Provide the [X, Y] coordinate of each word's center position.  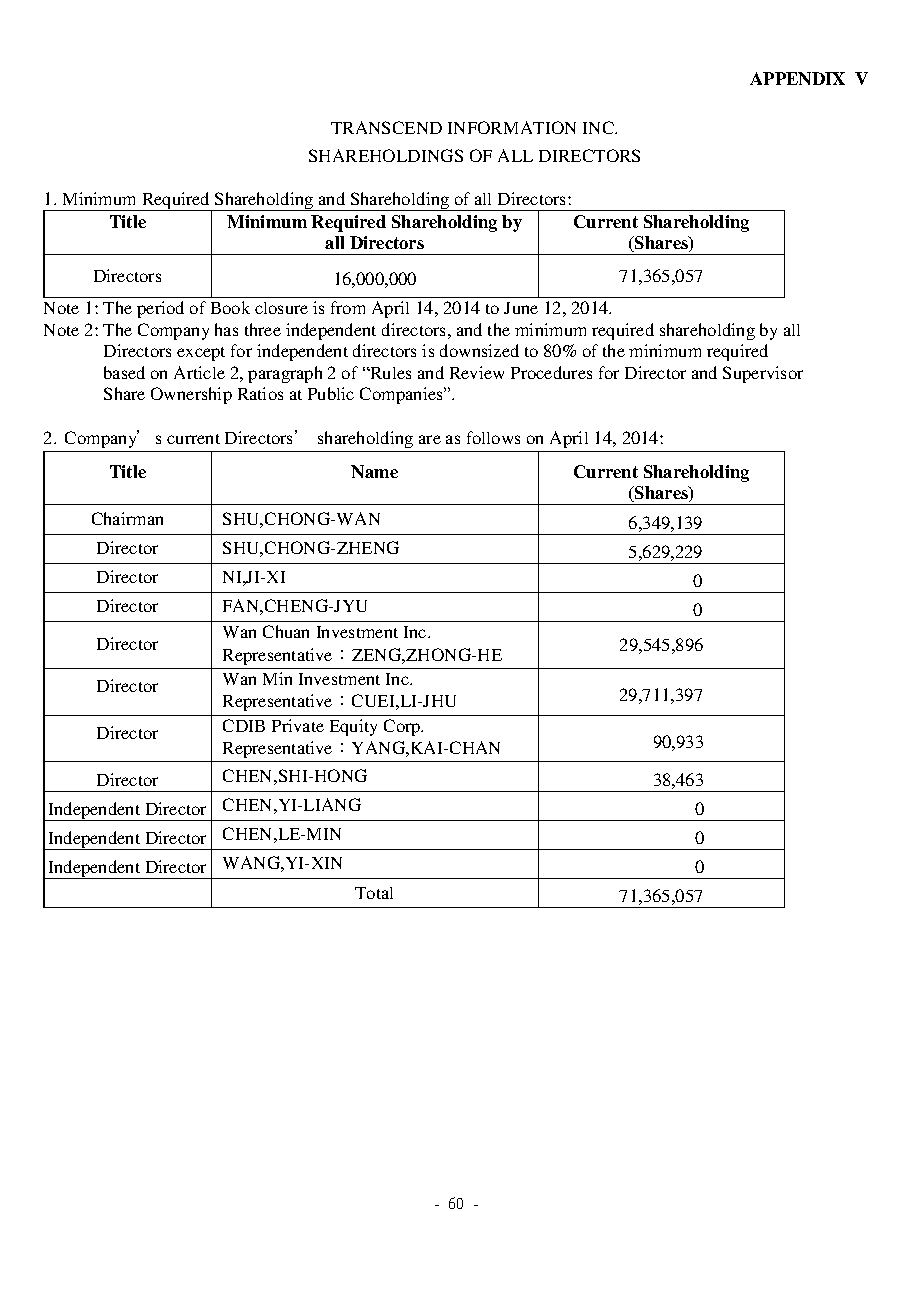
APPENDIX [797, 78]
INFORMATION [512, 127]
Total [374, 893]
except [201, 354]
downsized [479, 350]
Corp [403, 727]
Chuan [286, 631]
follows [493, 437]
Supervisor [763, 374]
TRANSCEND [386, 127]
